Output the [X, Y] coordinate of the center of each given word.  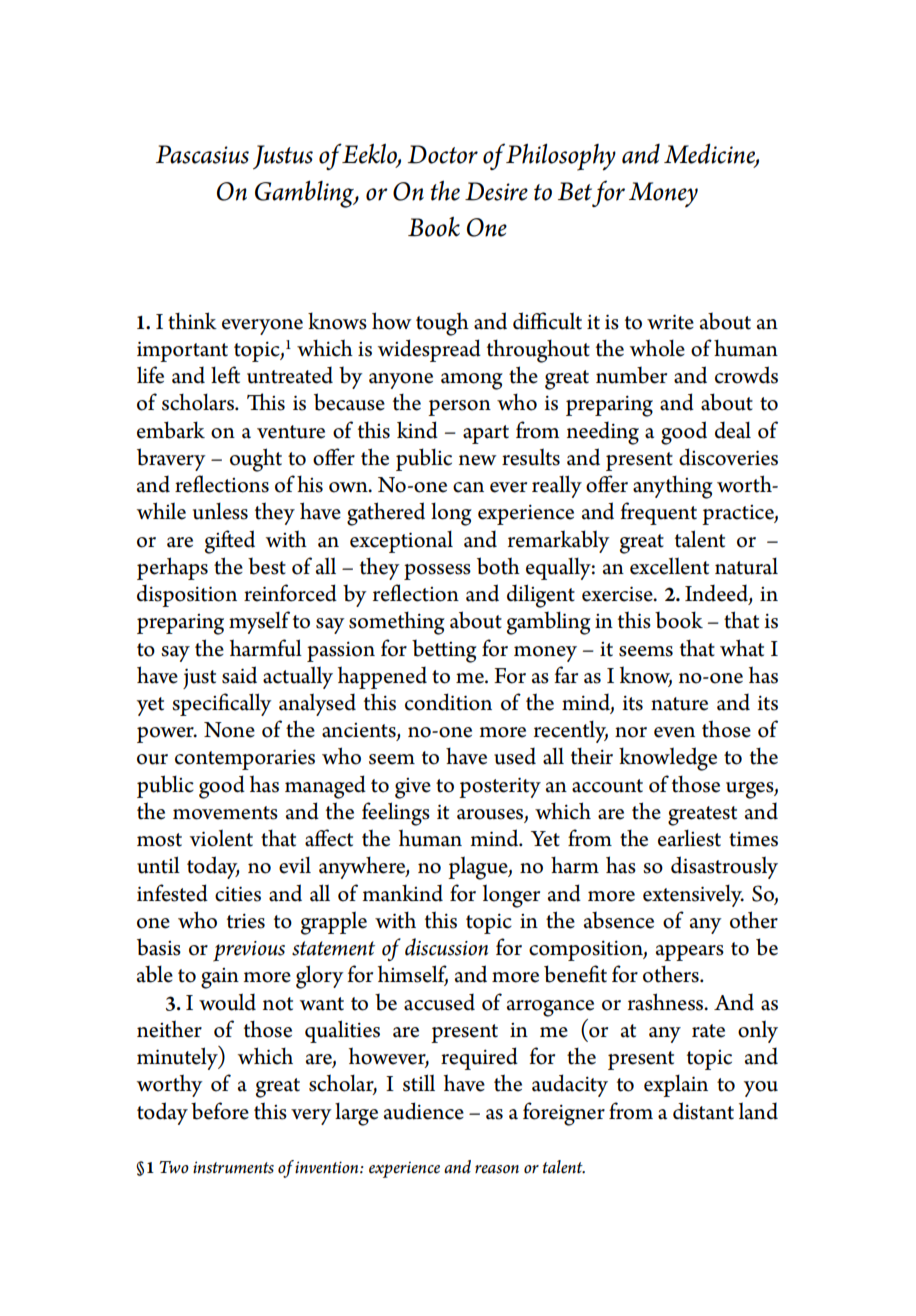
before [220, 1111]
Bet [575, 191]
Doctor [443, 154]
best [267, 566]
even [674, 732]
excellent [669, 566]
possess [437, 572]
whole [657, 348]
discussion [446, 947]
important [182, 351]
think [192, 321]
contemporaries [245, 759]
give [413, 788]
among [472, 381]
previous [249, 951]
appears [690, 953]
